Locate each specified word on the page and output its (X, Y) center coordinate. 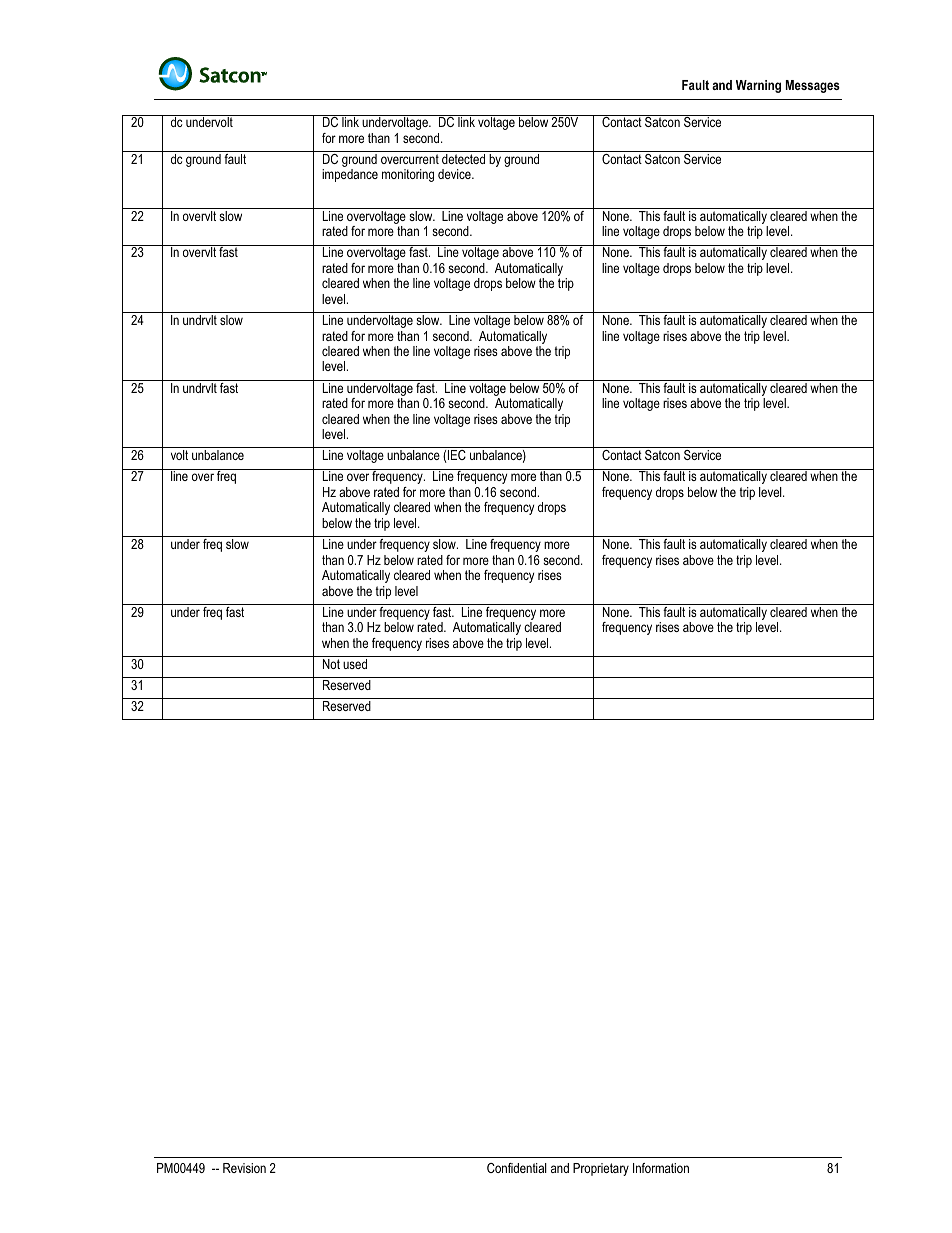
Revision (244, 1168)
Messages (813, 86)
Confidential (517, 1168)
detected (463, 159)
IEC (456, 456)
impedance (350, 175)
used (355, 664)
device (455, 174)
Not (331, 664)
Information (661, 1168)
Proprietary (601, 1169)
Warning (758, 86)
